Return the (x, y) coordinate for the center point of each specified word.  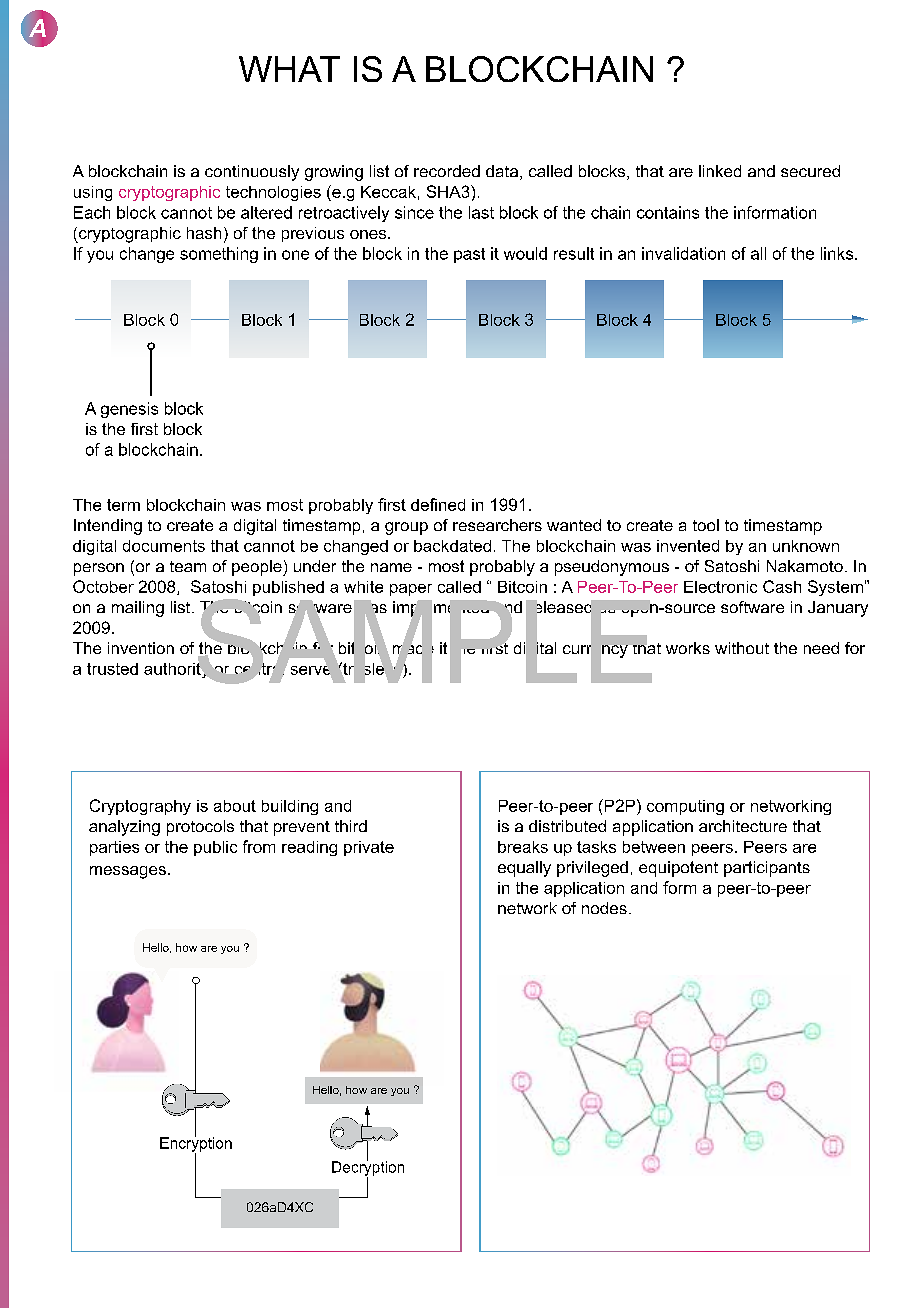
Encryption (196, 1144)
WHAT (289, 69)
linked (720, 171)
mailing (138, 609)
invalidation (683, 253)
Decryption (368, 1168)
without (742, 648)
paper (411, 590)
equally (524, 869)
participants (767, 869)
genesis (129, 410)
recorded (447, 171)
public (215, 848)
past (469, 255)
